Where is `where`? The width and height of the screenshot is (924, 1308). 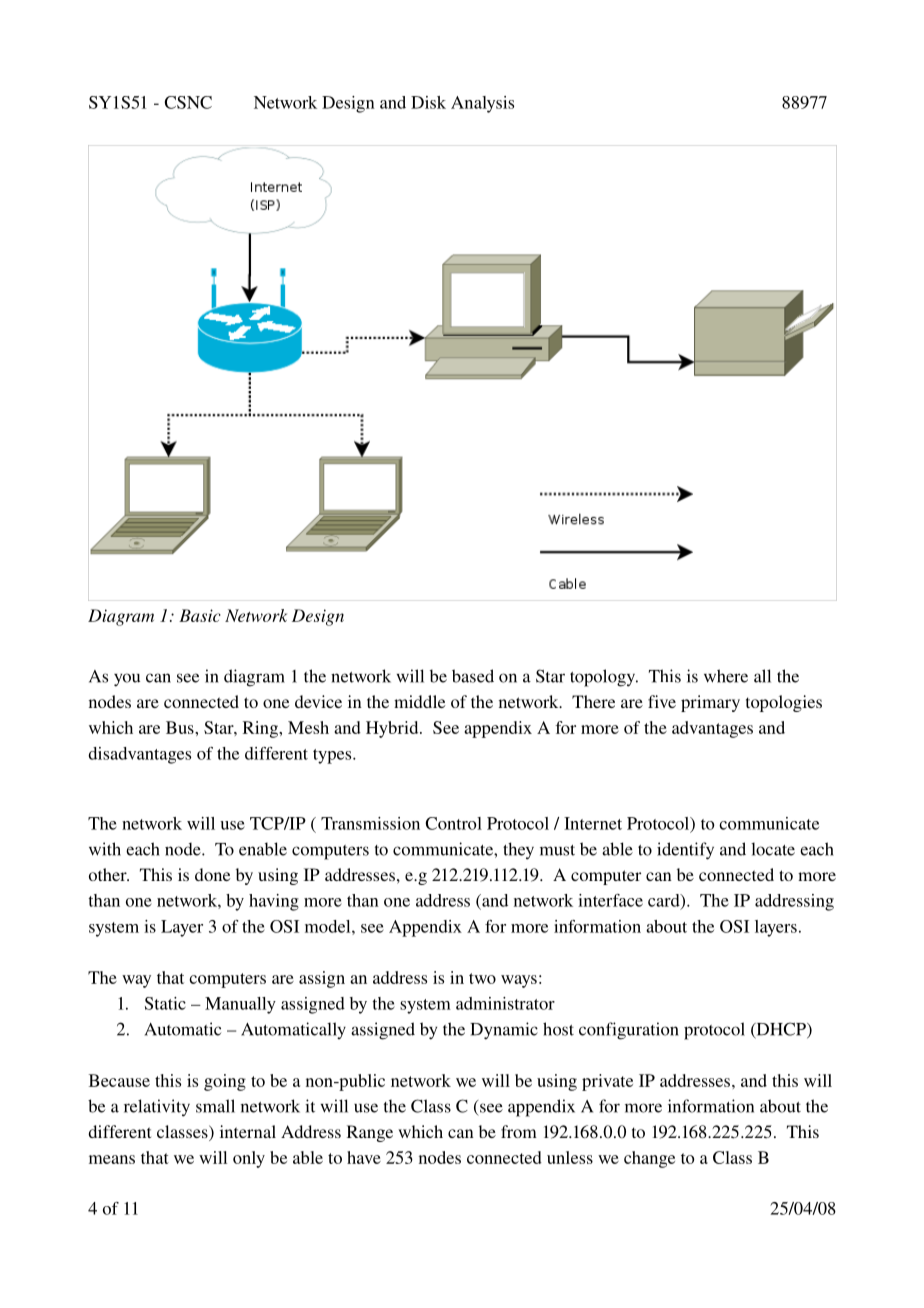
where is located at coordinates (726, 676).
